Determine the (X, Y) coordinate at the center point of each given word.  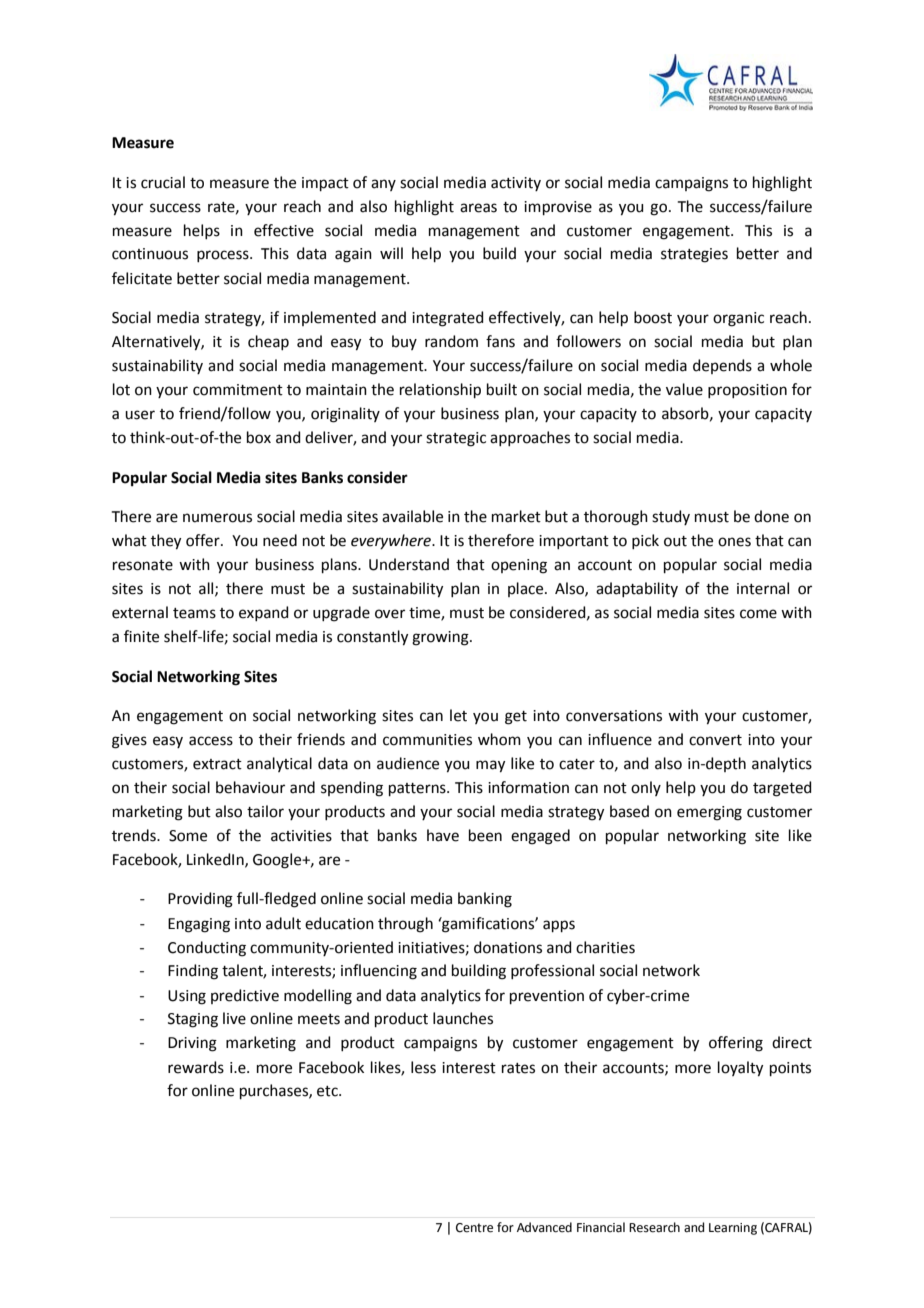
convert (715, 740)
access (211, 741)
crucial (163, 182)
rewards (196, 1067)
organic (738, 319)
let (458, 715)
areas (478, 208)
